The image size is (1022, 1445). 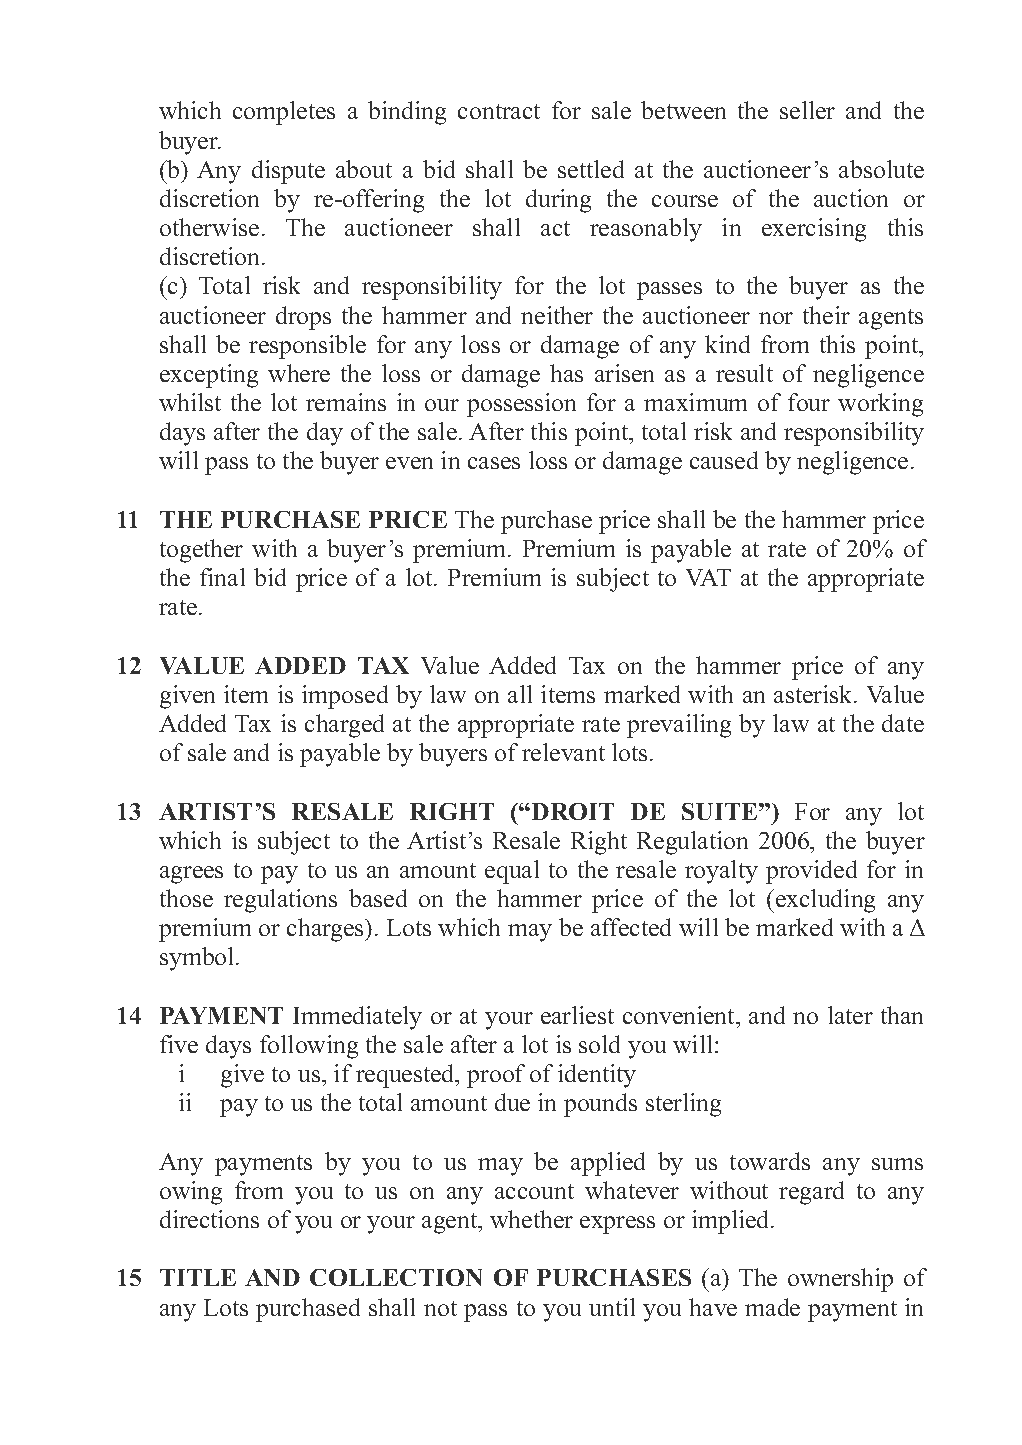 I want to click on charges, so click(x=326, y=930).
